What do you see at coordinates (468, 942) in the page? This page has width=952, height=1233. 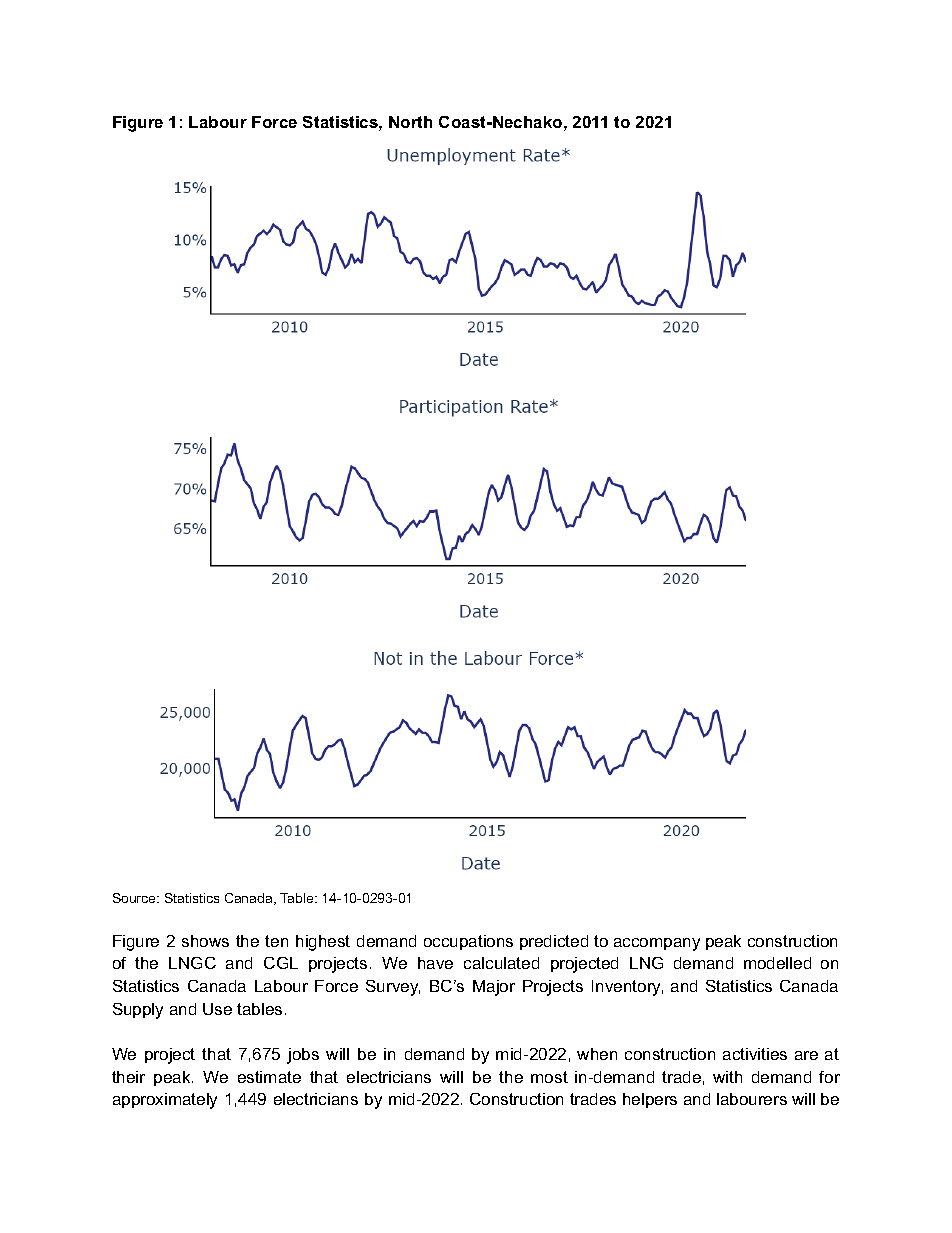 I see `occupations` at bounding box center [468, 942].
